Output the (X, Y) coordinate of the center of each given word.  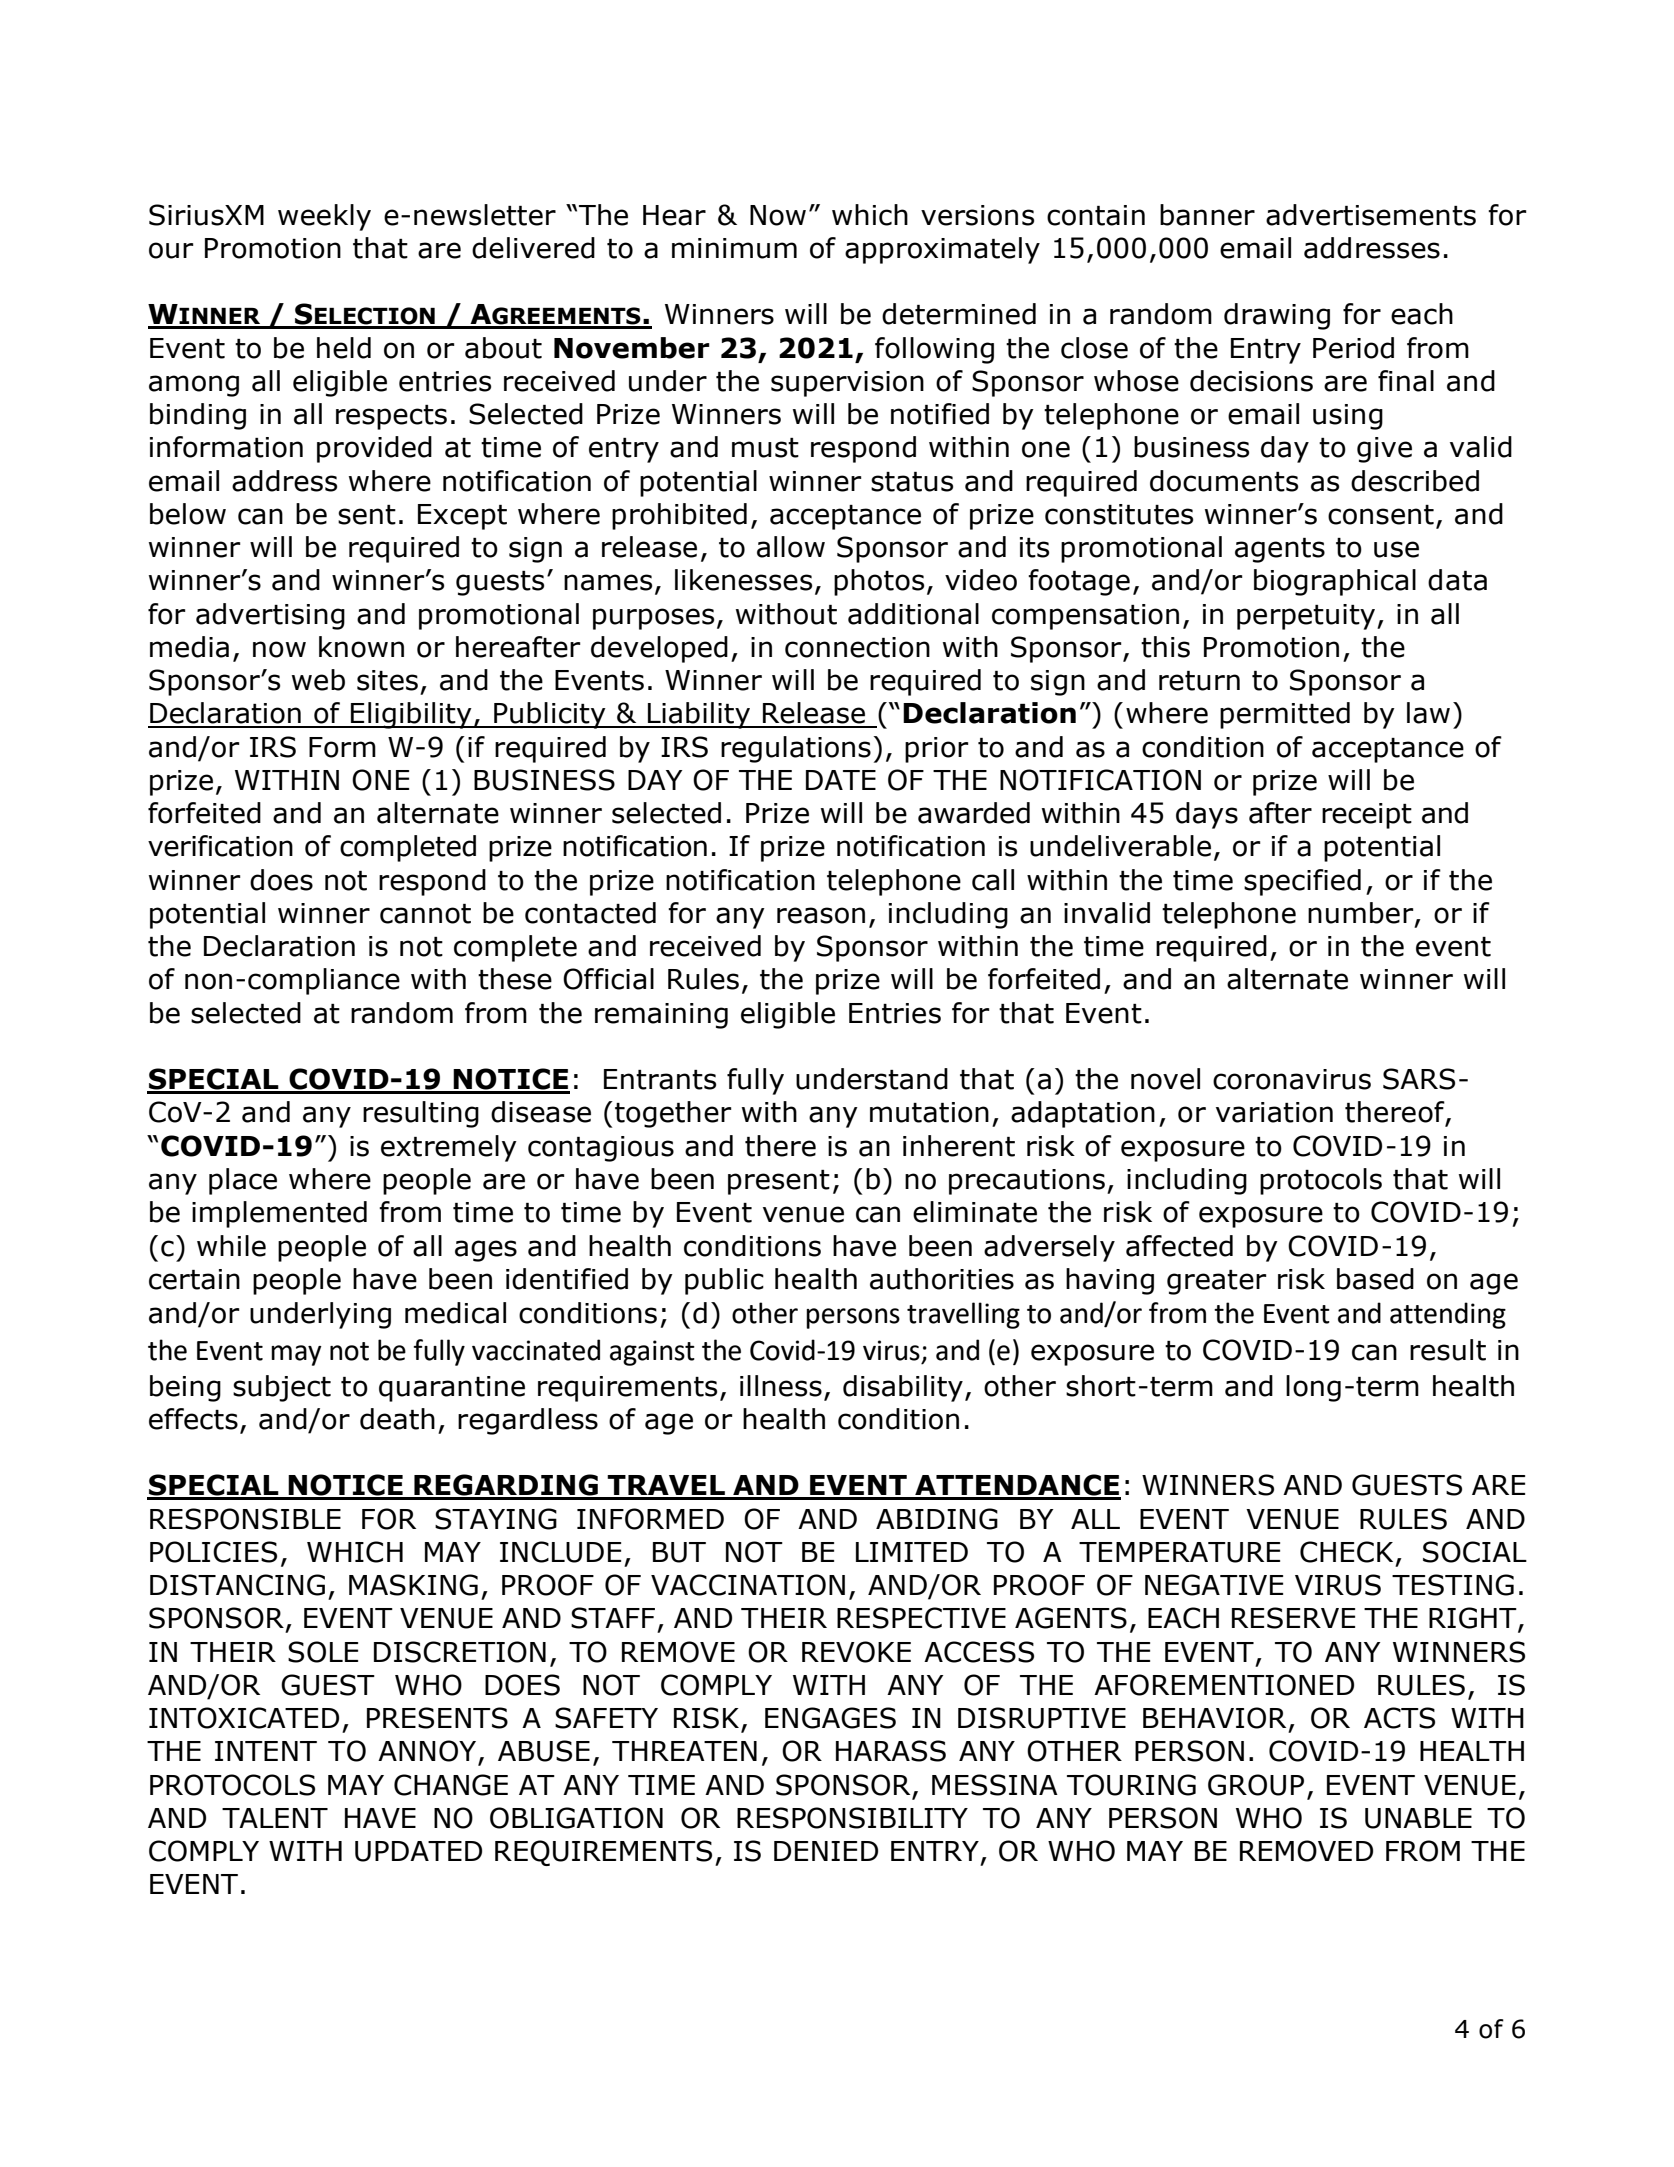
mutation (929, 1112)
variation (1274, 1112)
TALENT (275, 1818)
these (515, 979)
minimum (734, 248)
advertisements (1371, 215)
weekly (324, 217)
